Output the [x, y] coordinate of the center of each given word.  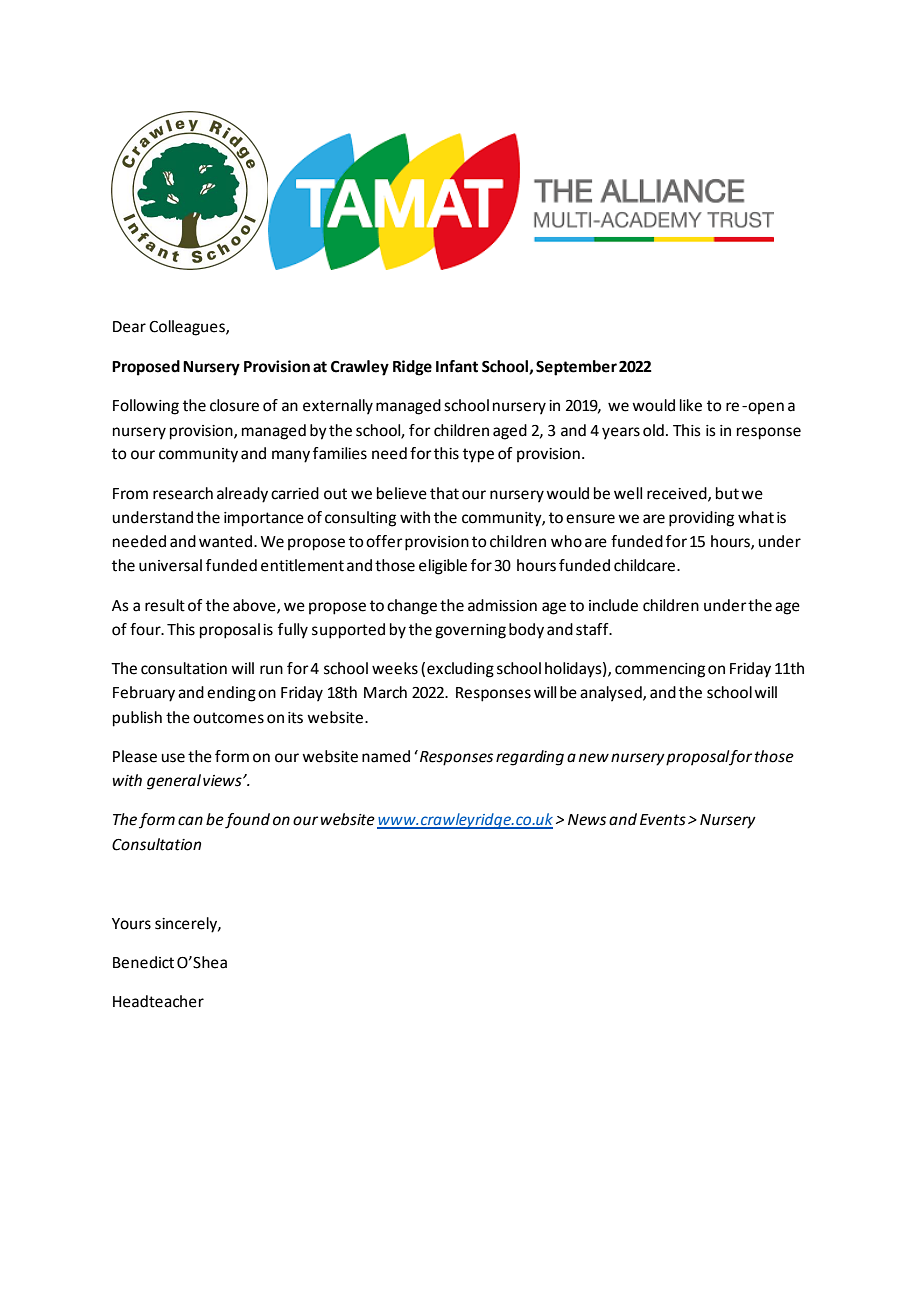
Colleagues [188, 328]
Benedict [143, 962]
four [146, 629]
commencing [660, 670]
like [691, 405]
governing [470, 631]
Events [663, 820]
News [587, 820]
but [727, 493]
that [444, 493]
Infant [457, 366]
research [183, 493]
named [386, 756]
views [223, 781]
